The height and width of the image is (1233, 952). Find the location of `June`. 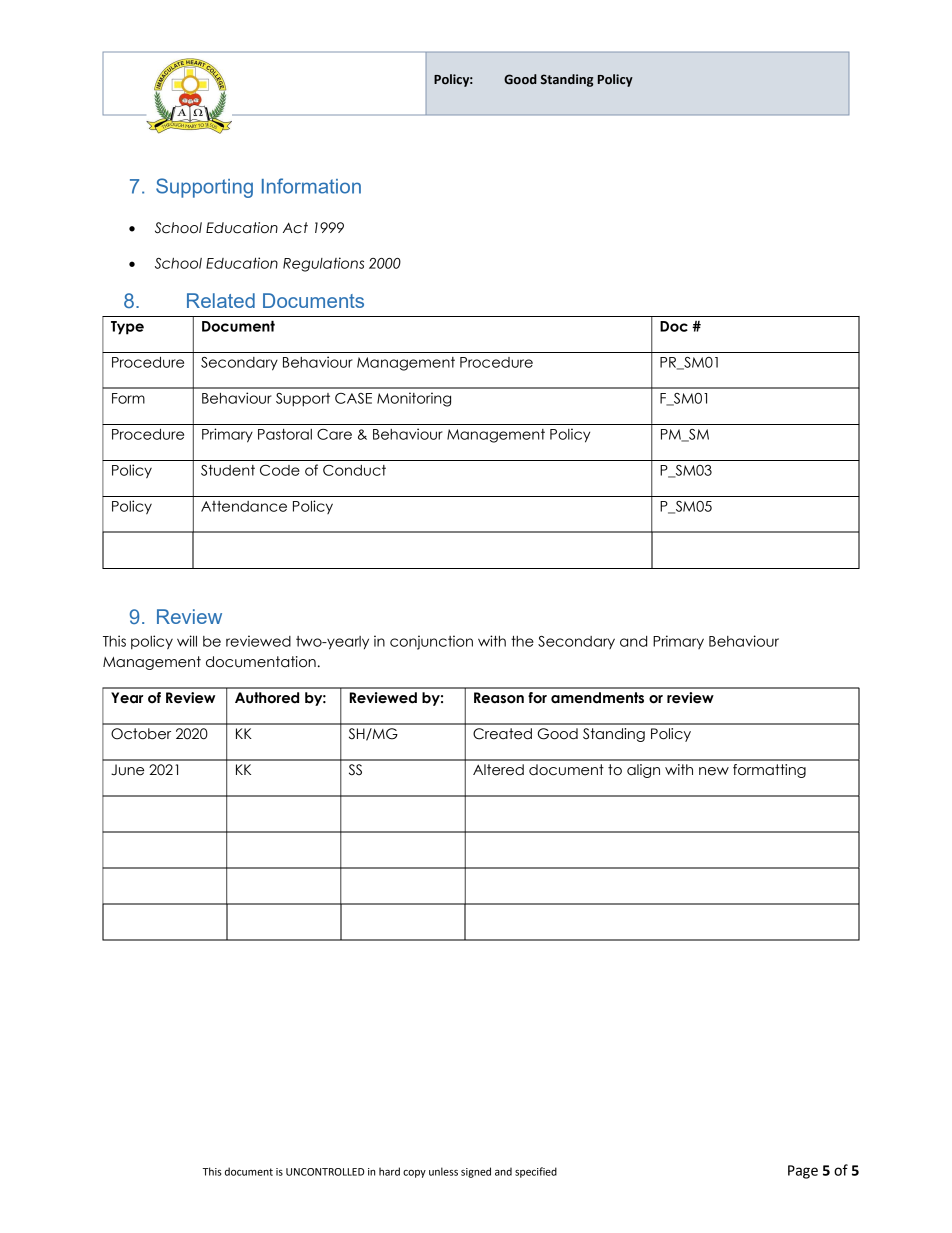

June is located at coordinates (127, 770).
